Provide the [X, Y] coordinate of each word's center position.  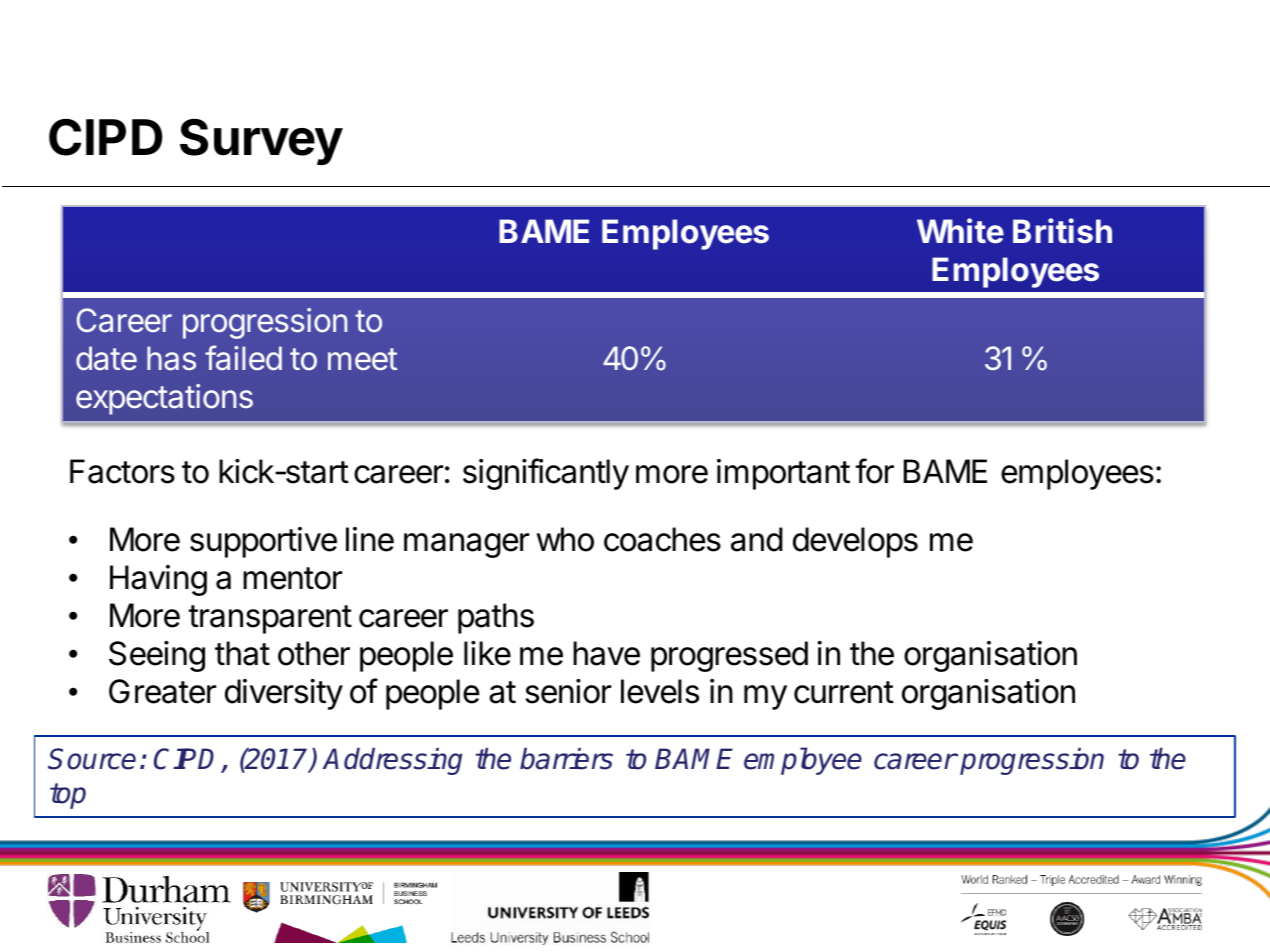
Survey [261, 142]
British [1062, 231]
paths [496, 618]
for [875, 471]
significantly [546, 474]
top [68, 796]
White [960, 231]
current [844, 692]
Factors [122, 471]
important [783, 474]
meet [362, 359]
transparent [270, 619]
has [171, 358]
